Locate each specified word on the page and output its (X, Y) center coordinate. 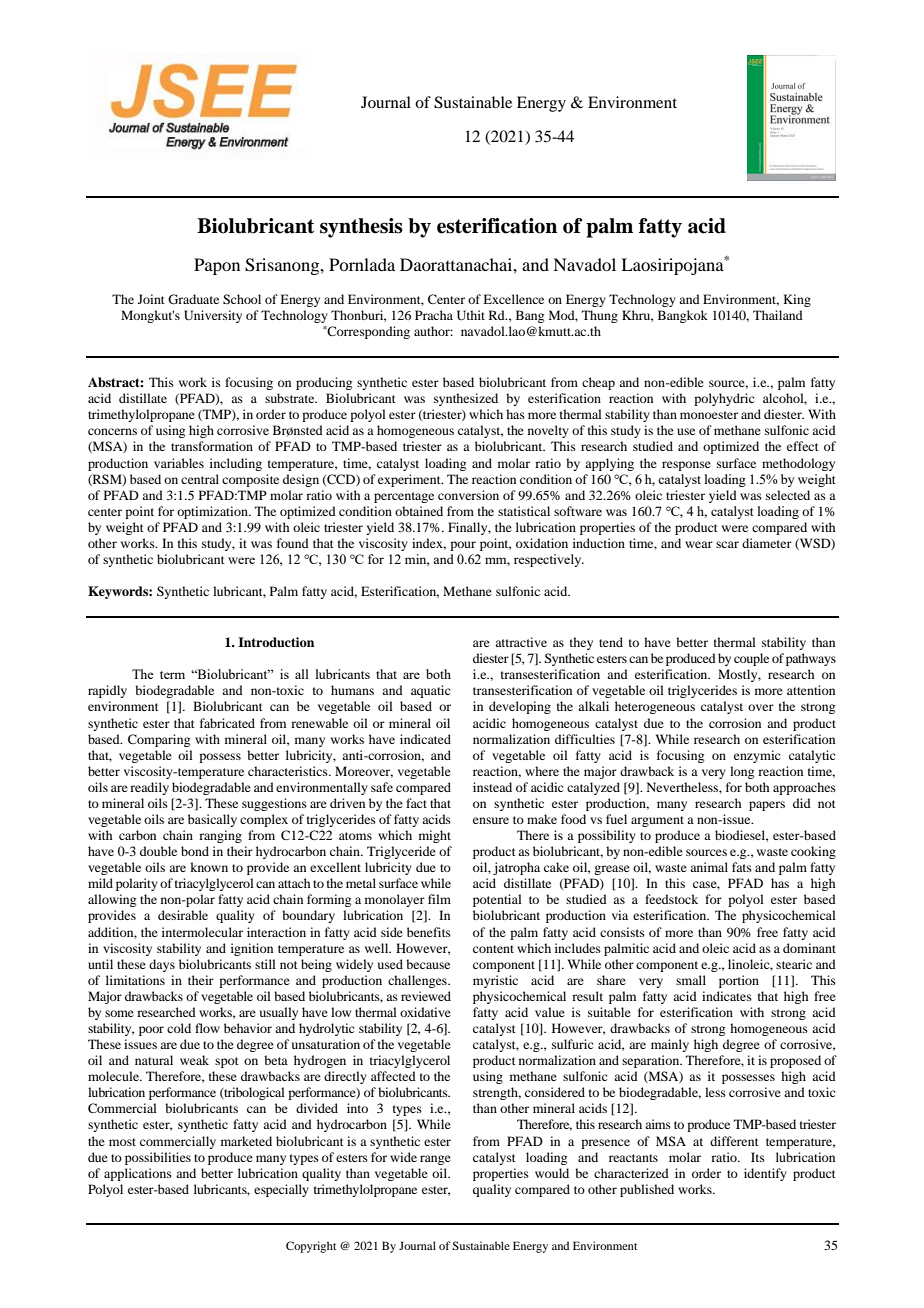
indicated (425, 739)
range (435, 1160)
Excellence (513, 299)
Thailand (778, 315)
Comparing (159, 740)
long (742, 772)
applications (138, 1174)
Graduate (193, 299)
